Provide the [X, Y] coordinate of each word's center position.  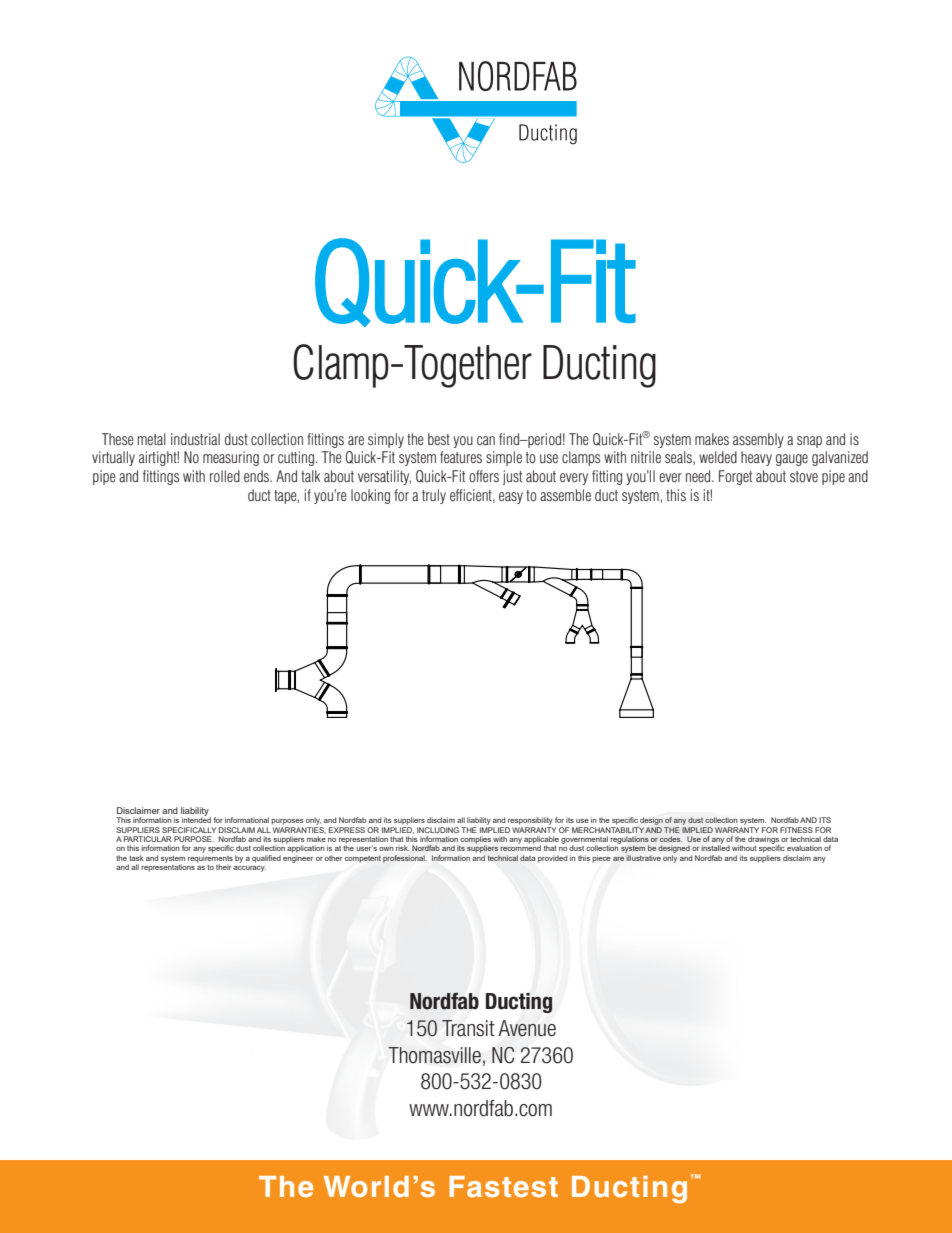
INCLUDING [438, 830]
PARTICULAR [148, 839]
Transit [468, 1028]
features [461, 457]
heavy [756, 458]
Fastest [503, 1186]
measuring [231, 458]
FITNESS [796, 830]
